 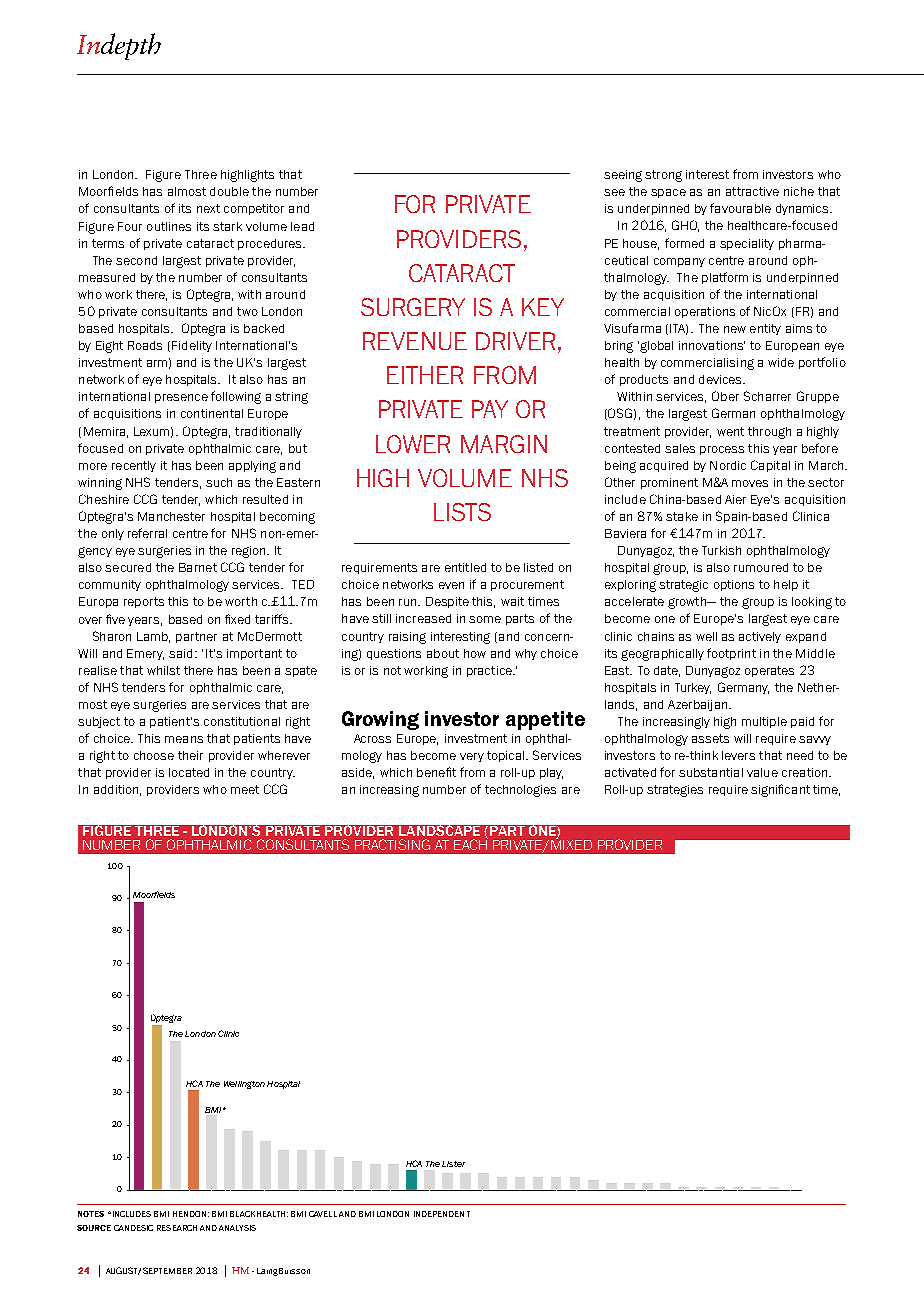 What do you see at coordinates (245, 789) in the page?
I see `meet` at bounding box center [245, 789].
